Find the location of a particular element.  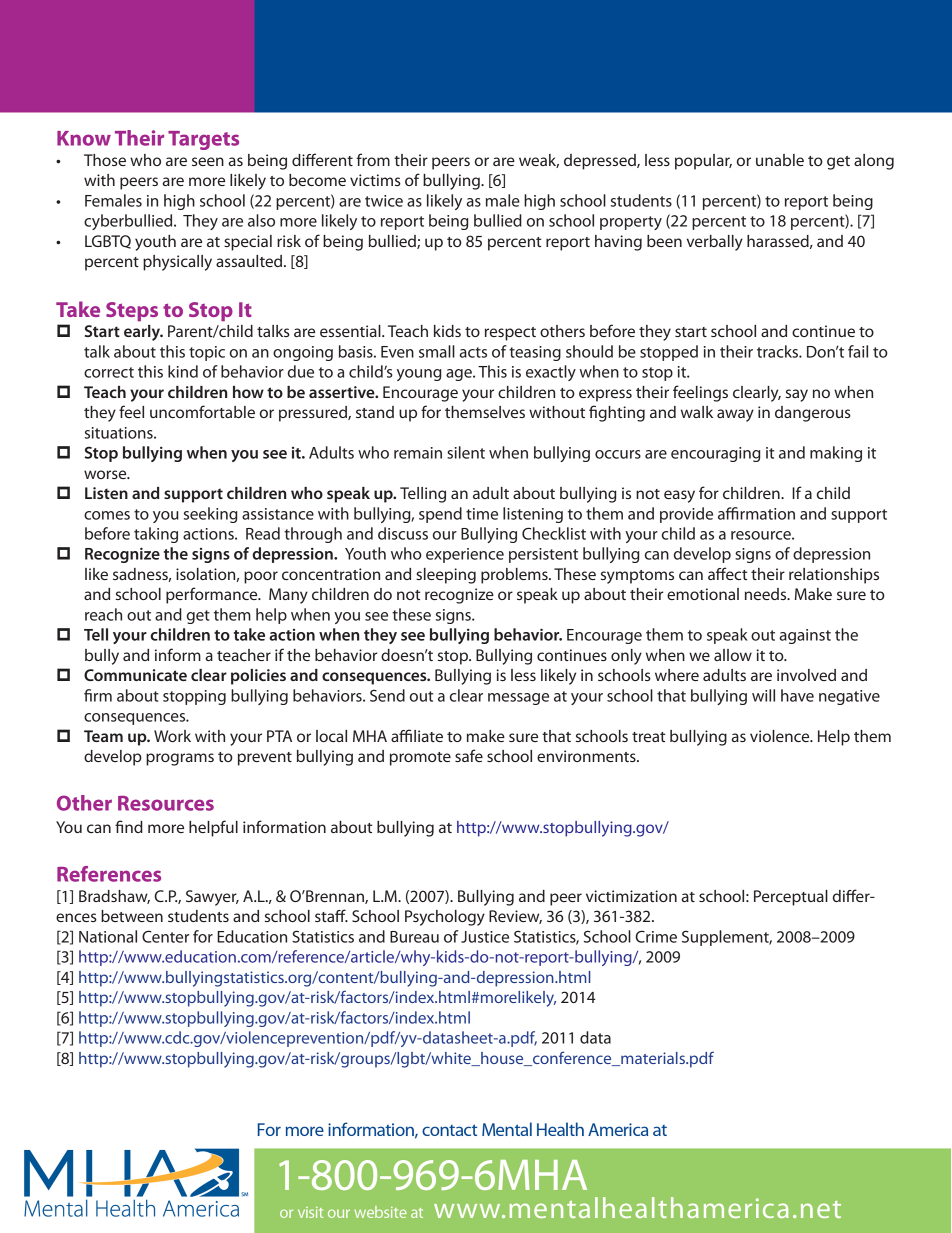

seen is located at coordinates (208, 161).
